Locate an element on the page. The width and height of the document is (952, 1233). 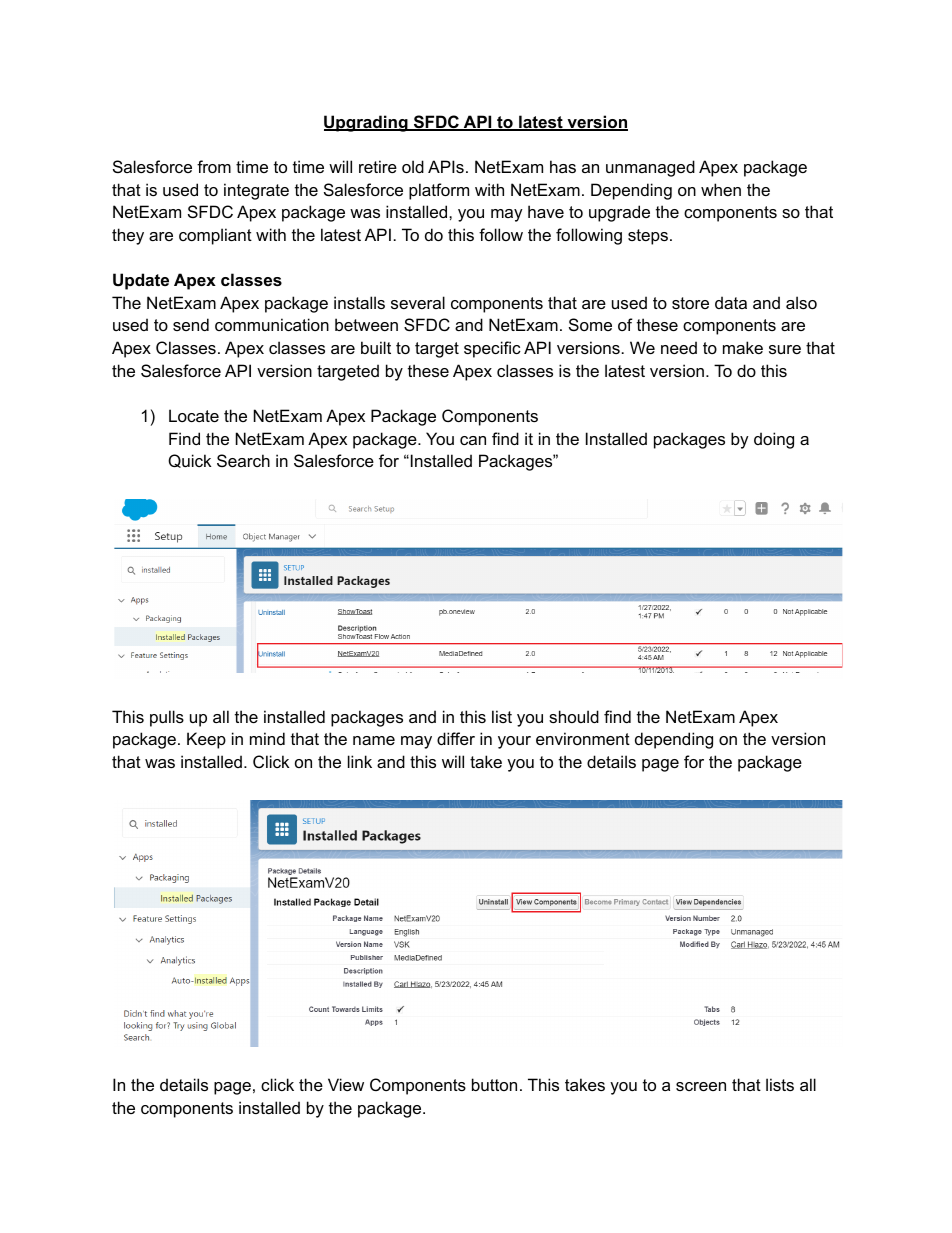
environment is located at coordinates (583, 738).
